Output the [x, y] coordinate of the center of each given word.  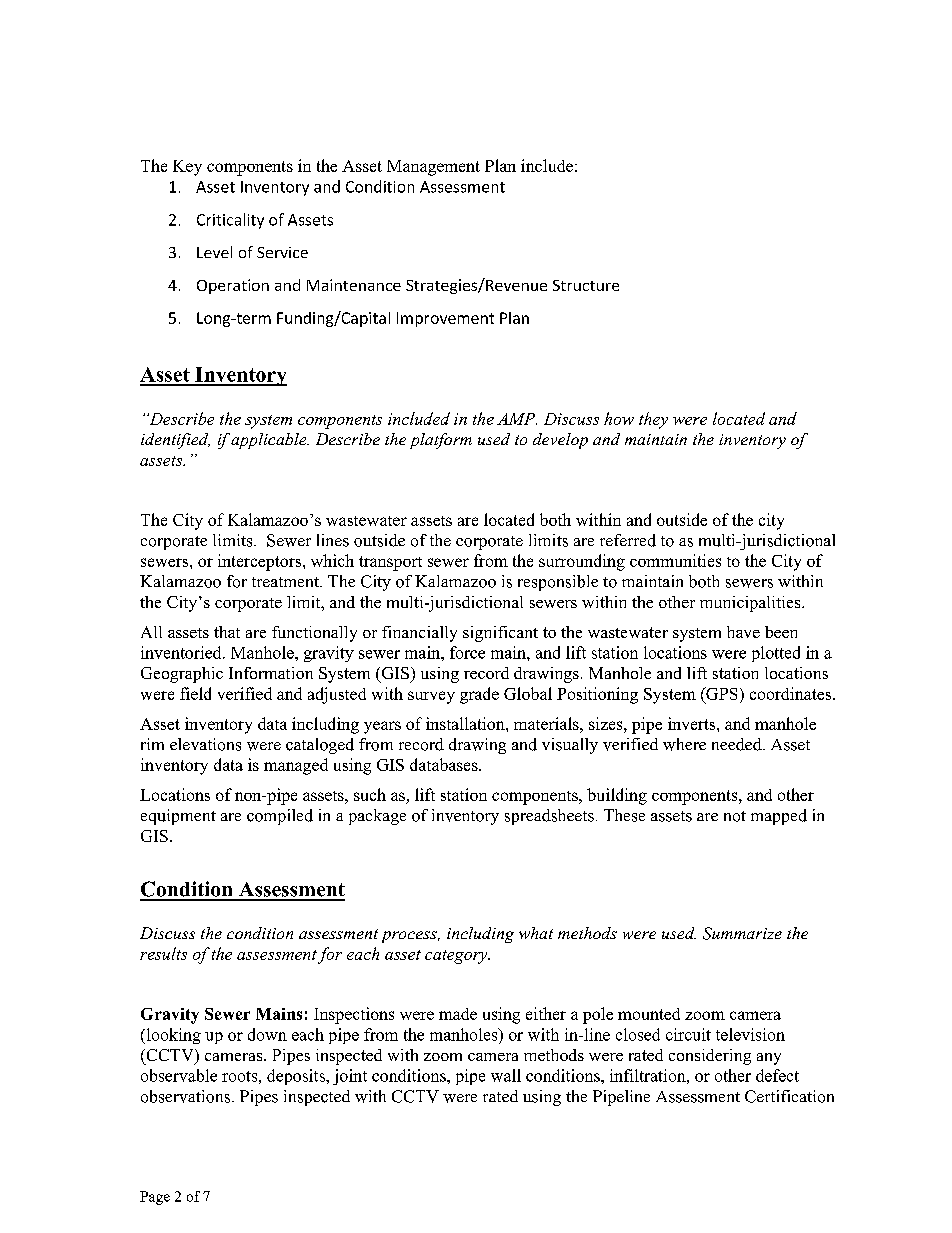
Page [155, 1198]
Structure [586, 285]
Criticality [230, 221]
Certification [789, 1096]
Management [433, 168]
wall [506, 1075]
